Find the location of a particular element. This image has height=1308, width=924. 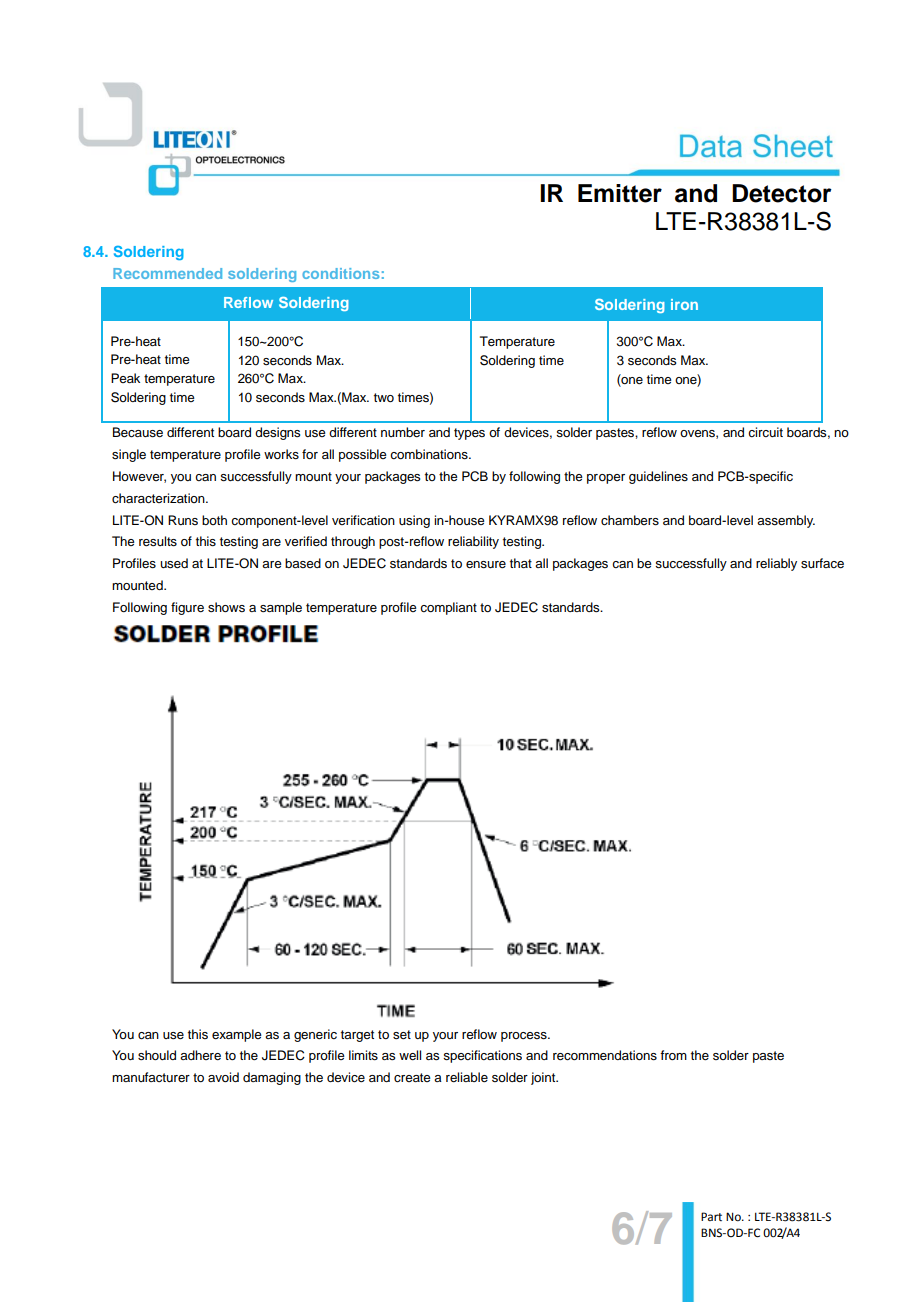

example is located at coordinates (237, 1035).
